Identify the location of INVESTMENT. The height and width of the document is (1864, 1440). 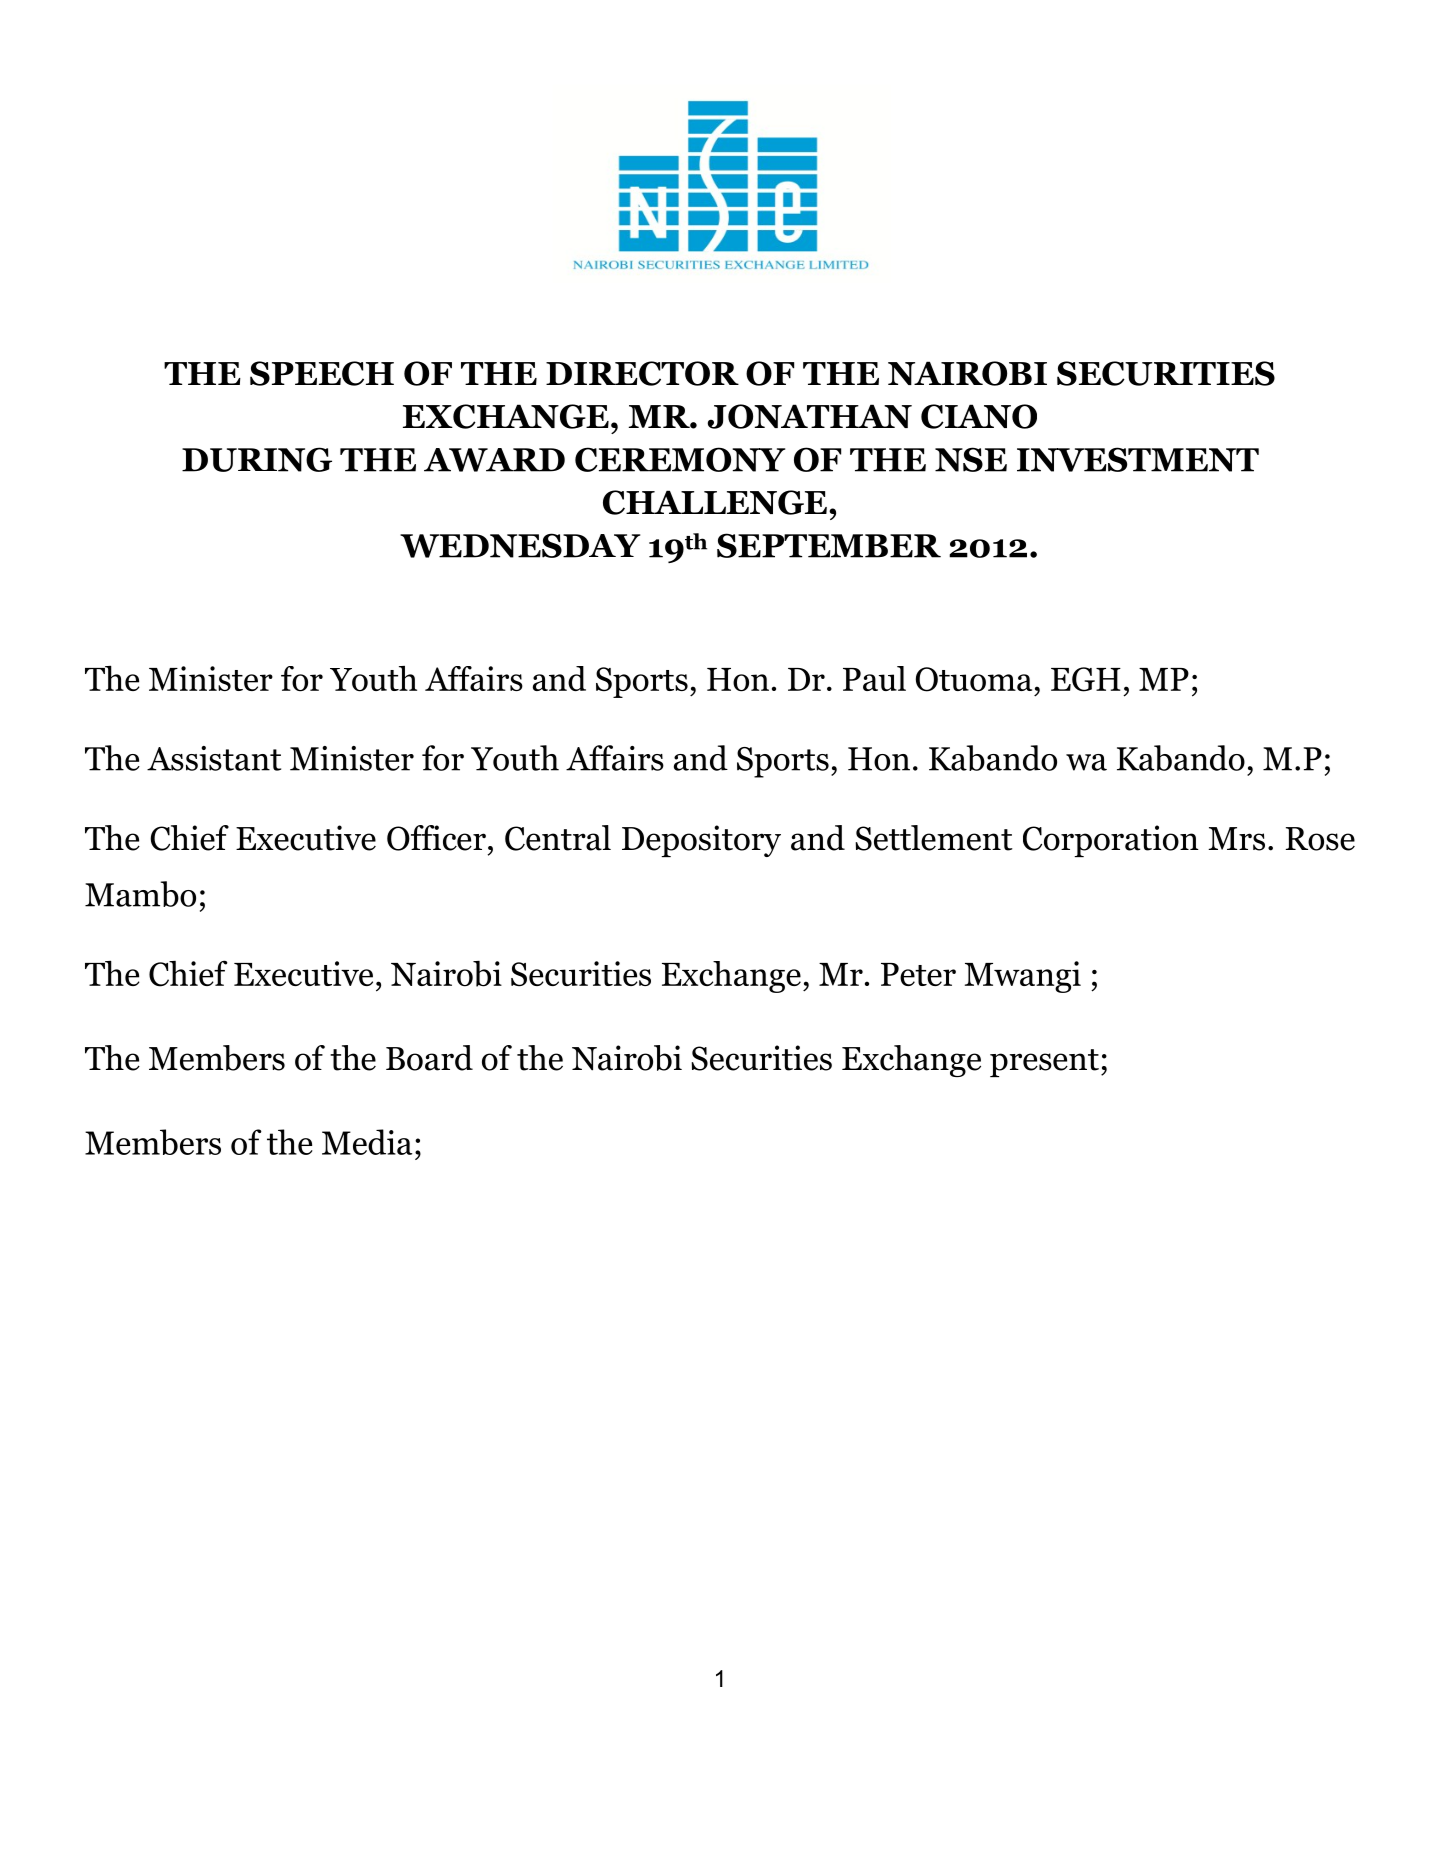
(1138, 459).
